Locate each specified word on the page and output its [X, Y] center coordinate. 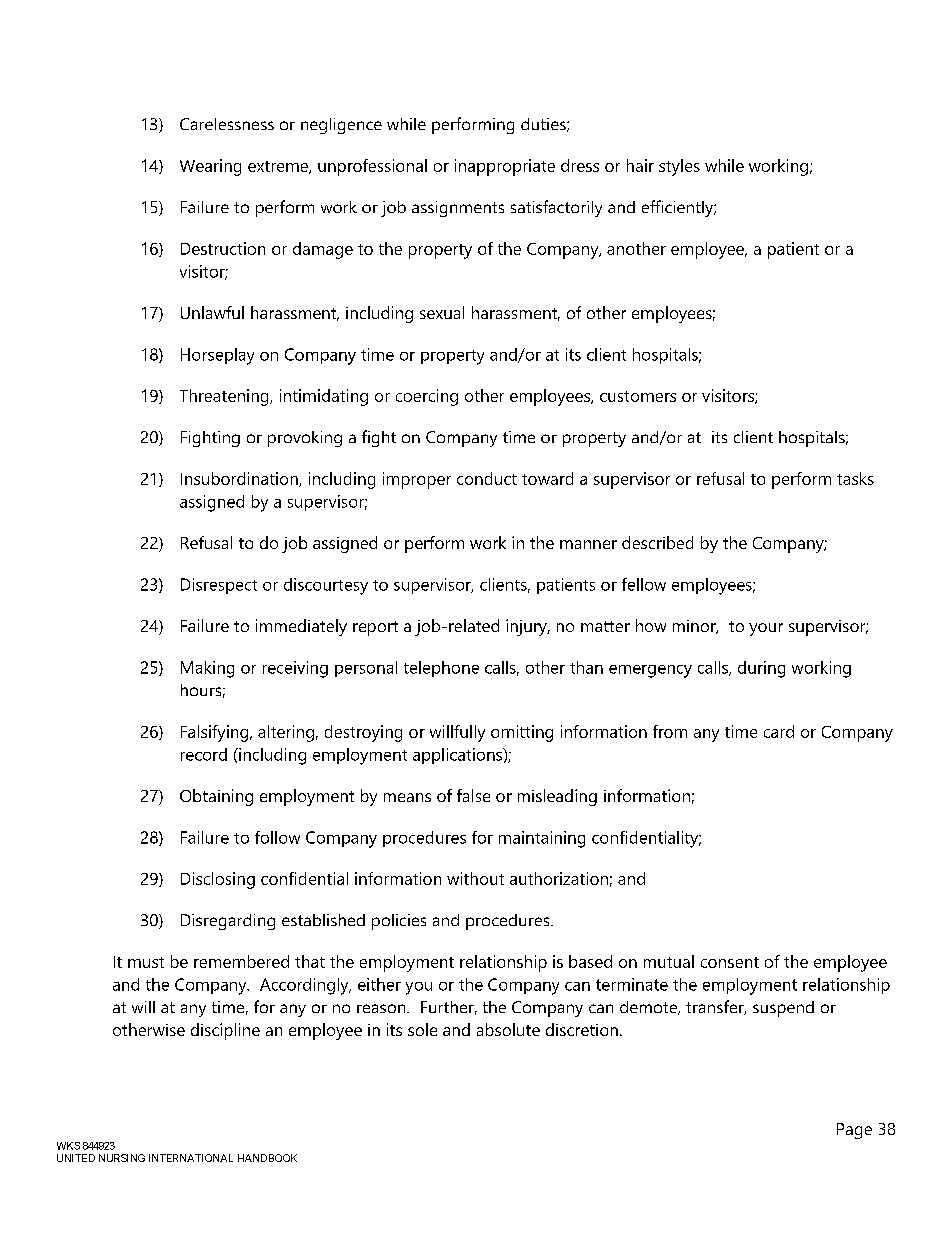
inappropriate [505, 167]
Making [207, 669]
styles [679, 167]
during [761, 669]
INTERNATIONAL [191, 1158]
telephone [441, 669]
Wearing [210, 167]
